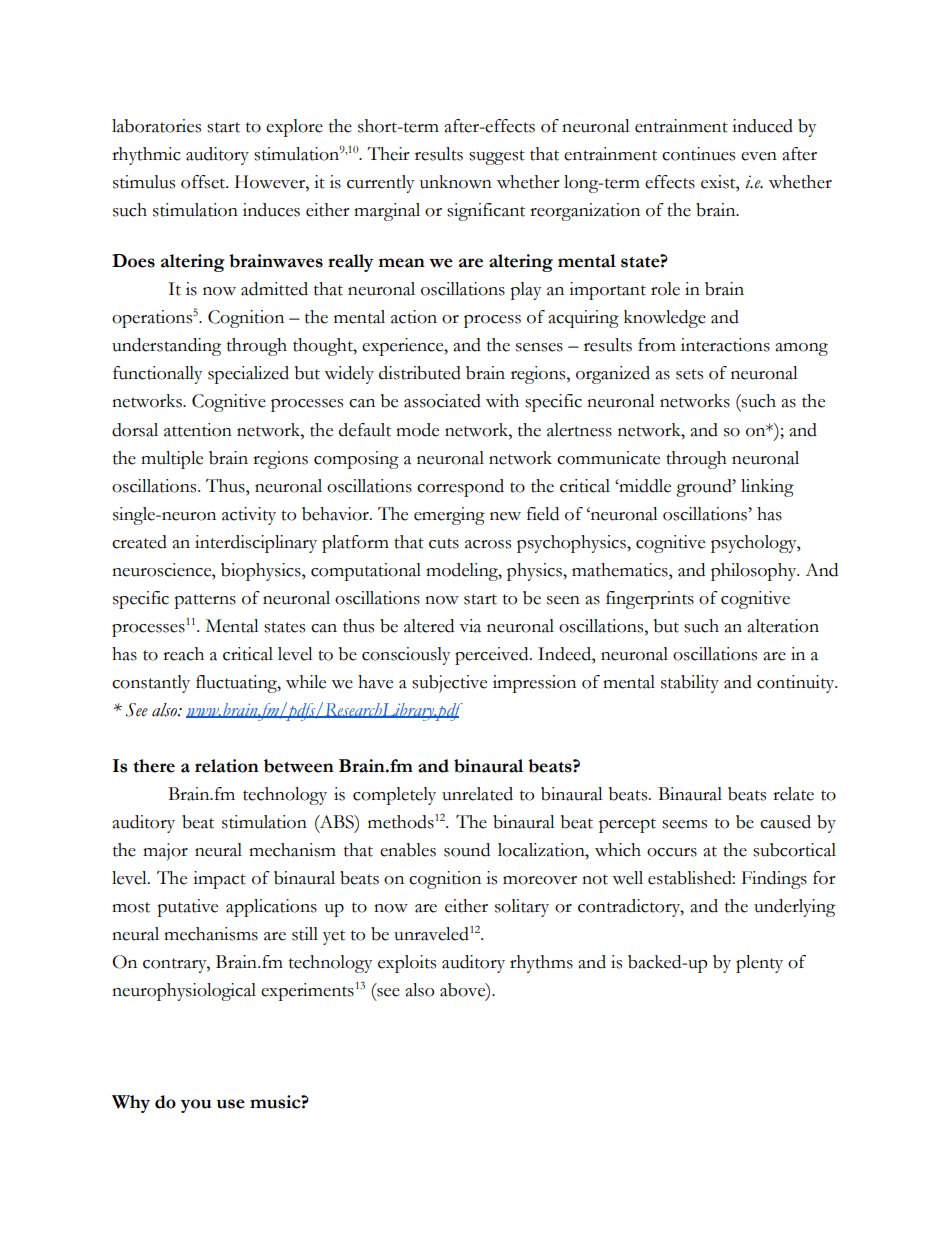 This document has height=1233, width=952. What do you see at coordinates (248, 375) in the document?
I see `specialized` at bounding box center [248, 375].
